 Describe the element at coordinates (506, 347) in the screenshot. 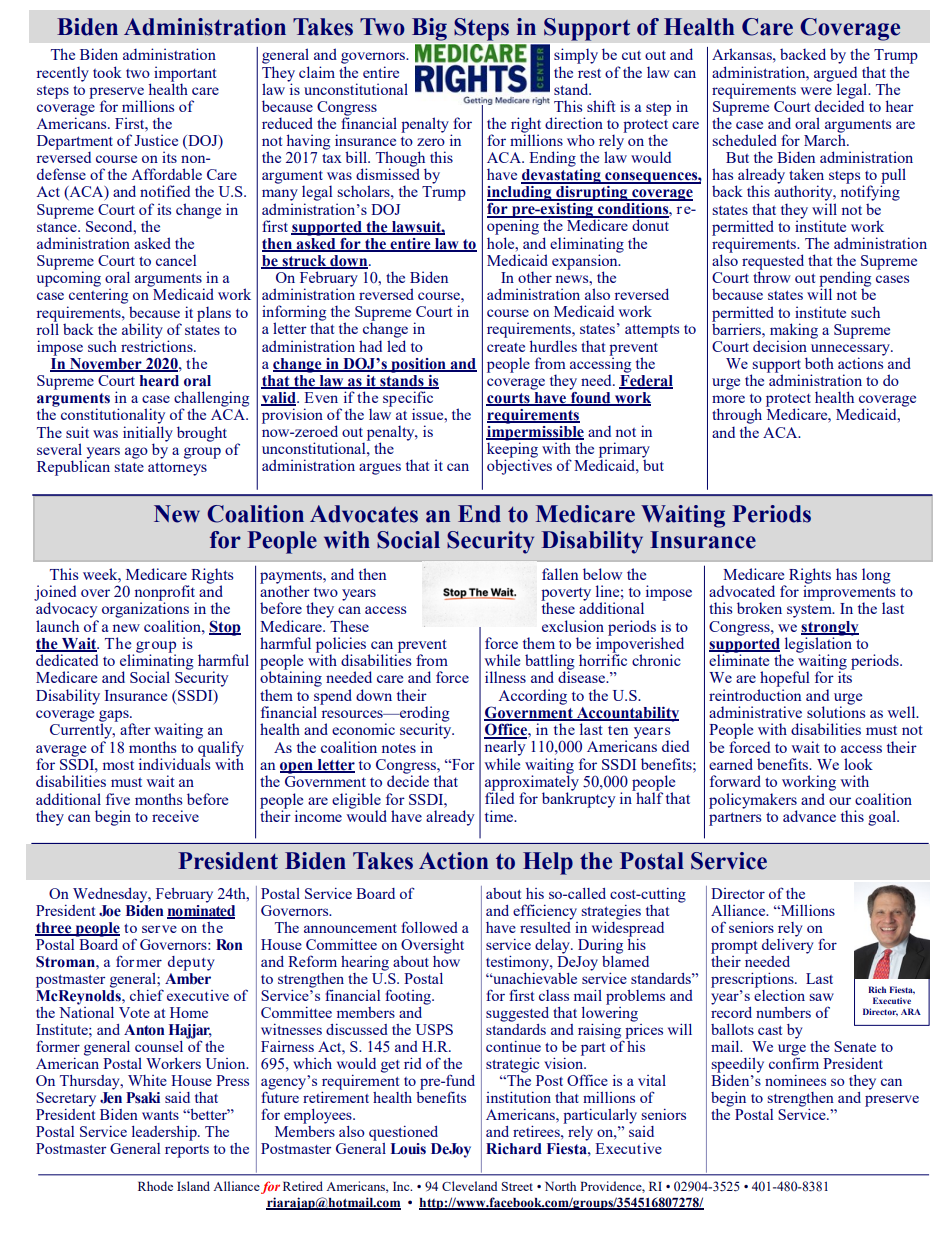

I see `create` at that location.
